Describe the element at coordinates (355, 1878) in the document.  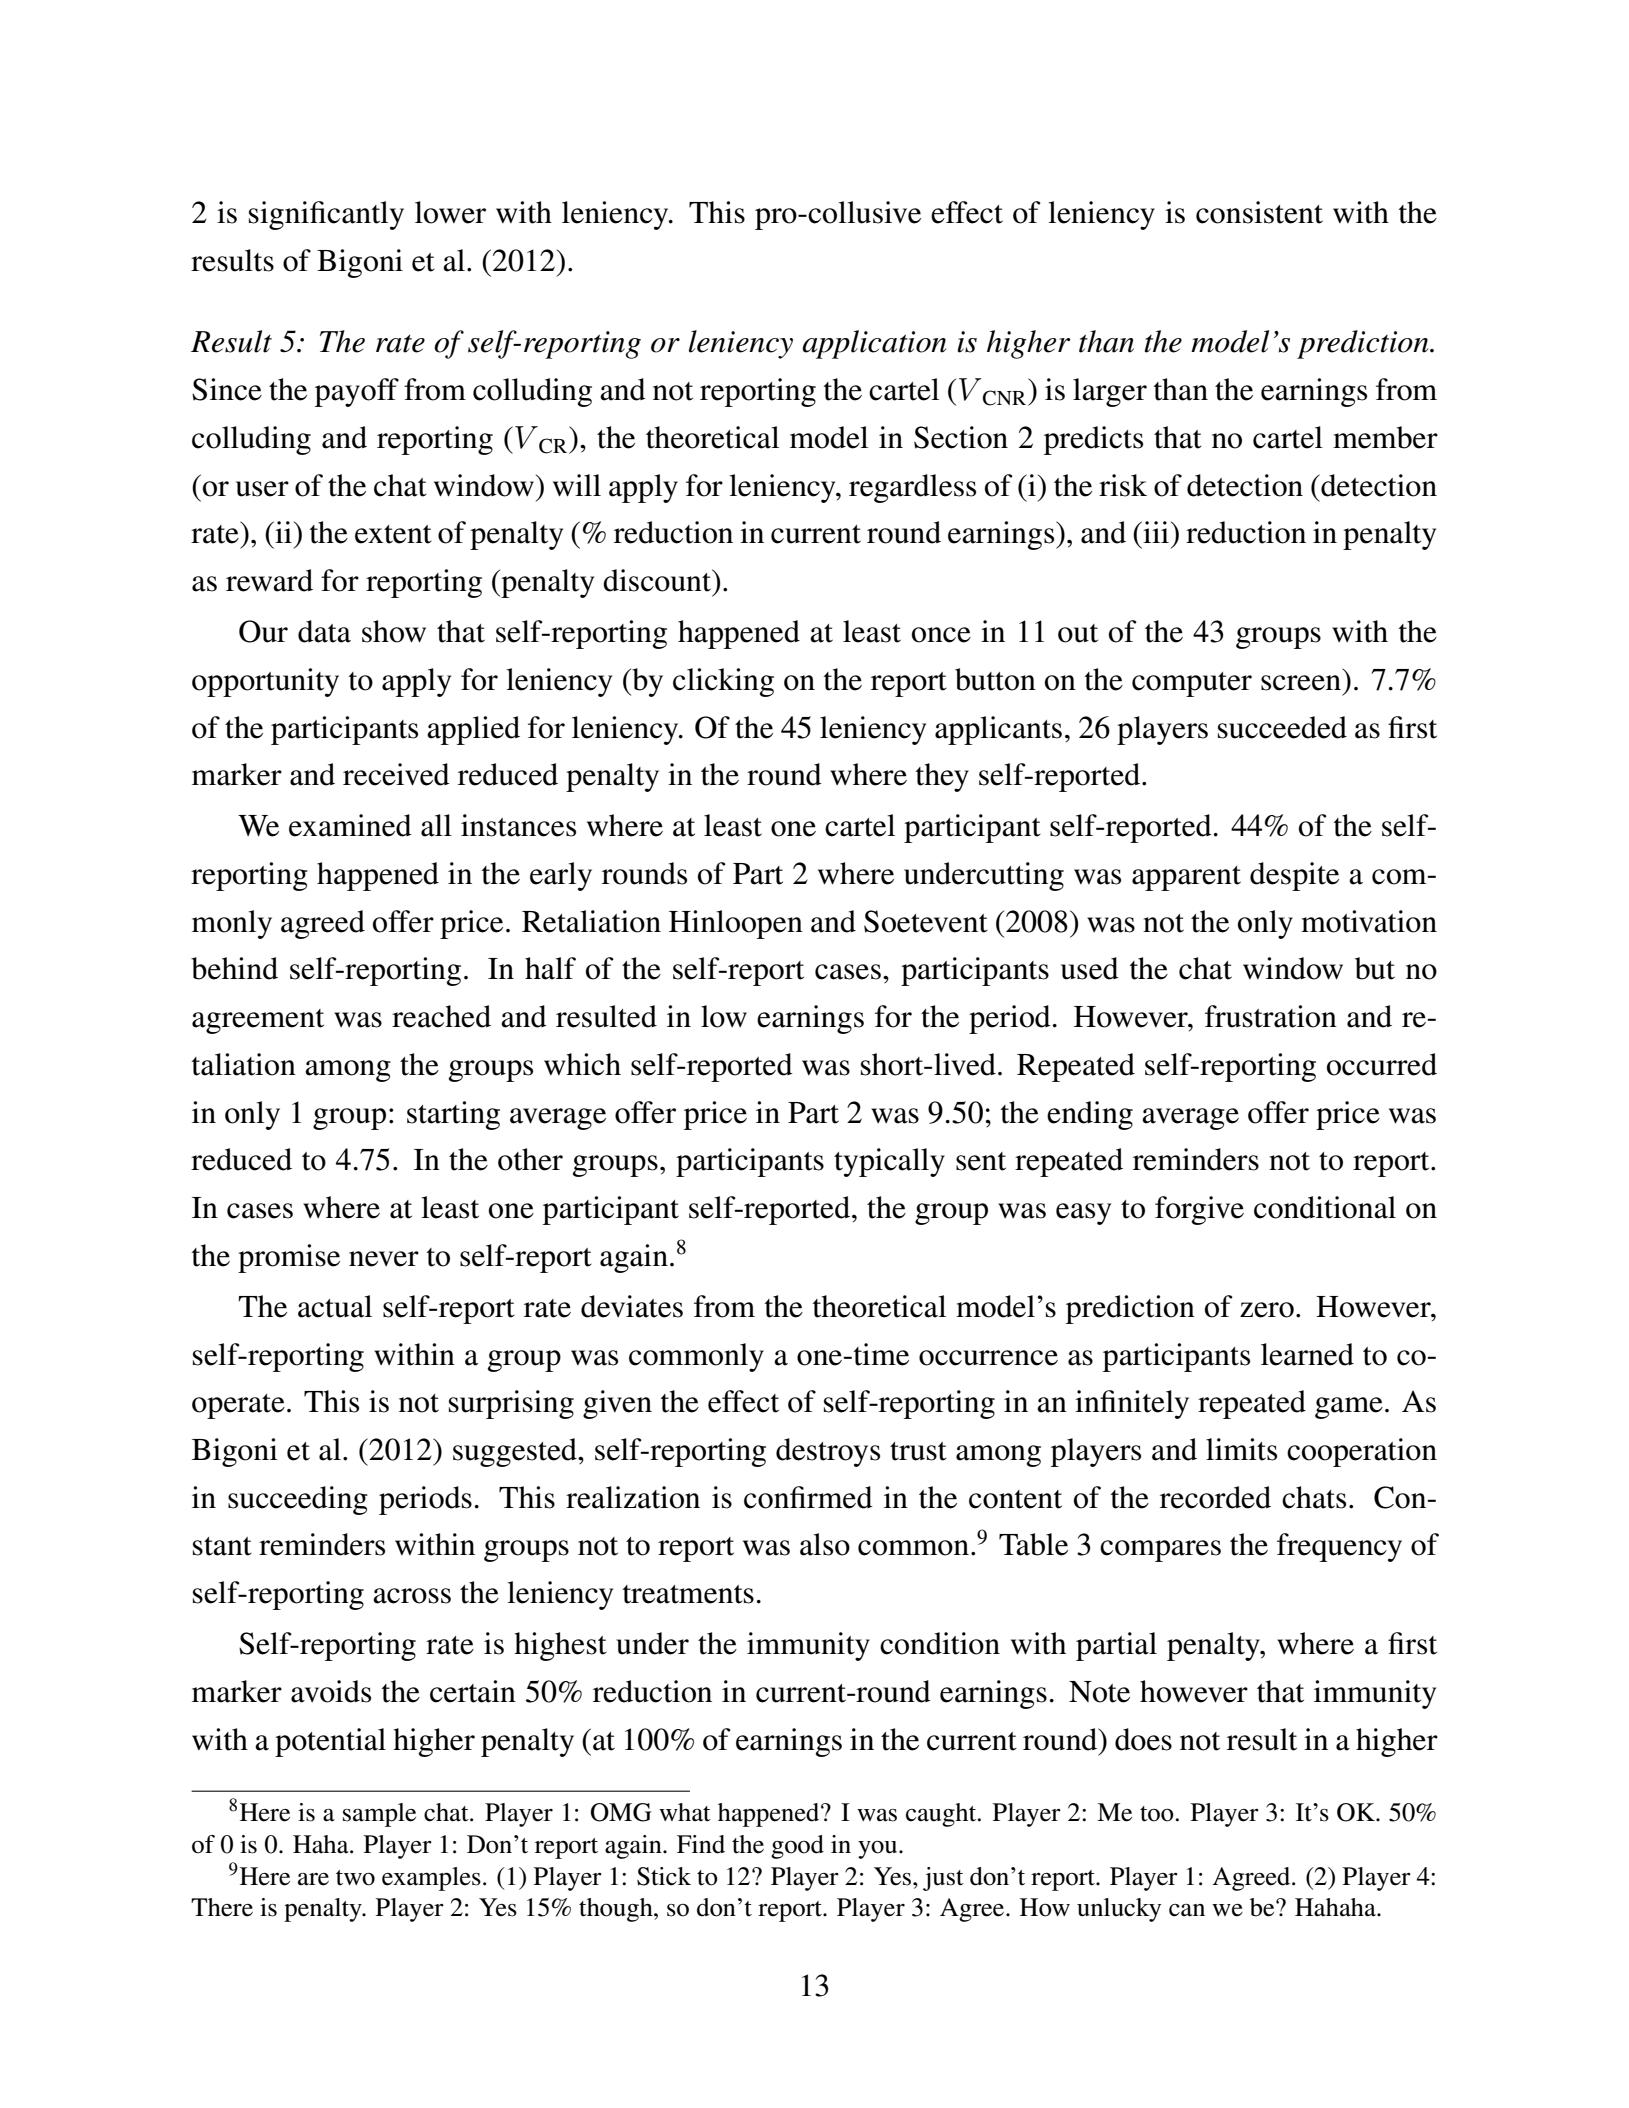
I see `two` at that location.
